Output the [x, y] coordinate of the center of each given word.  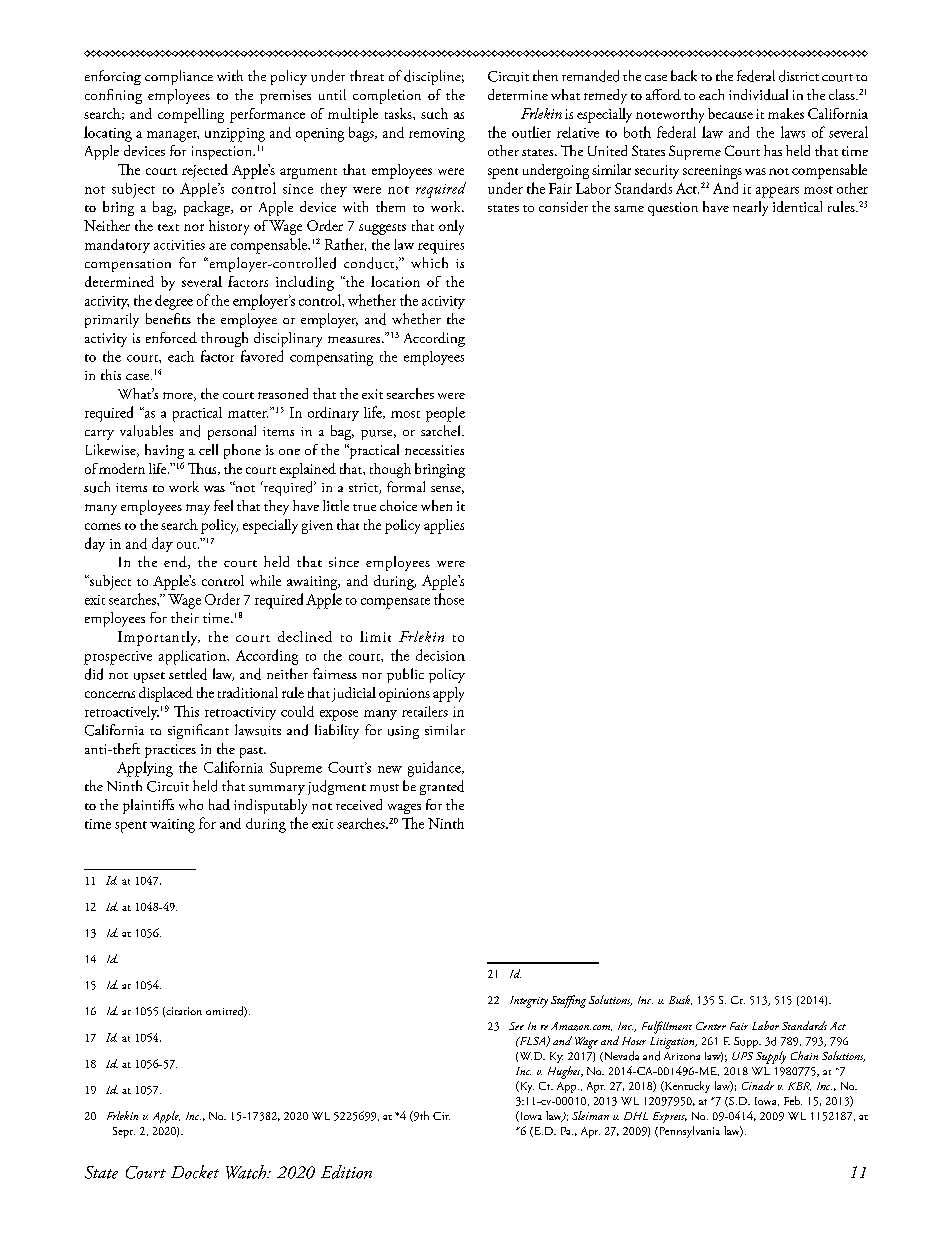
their [185, 617]
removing [437, 135]
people [445, 414]
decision [440, 655]
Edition [346, 1172]
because [730, 113]
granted [442, 787]
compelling [191, 115]
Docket [195, 1172]
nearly [750, 208]
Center [711, 1026]
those [449, 599]
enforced [171, 337]
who [191, 804]
